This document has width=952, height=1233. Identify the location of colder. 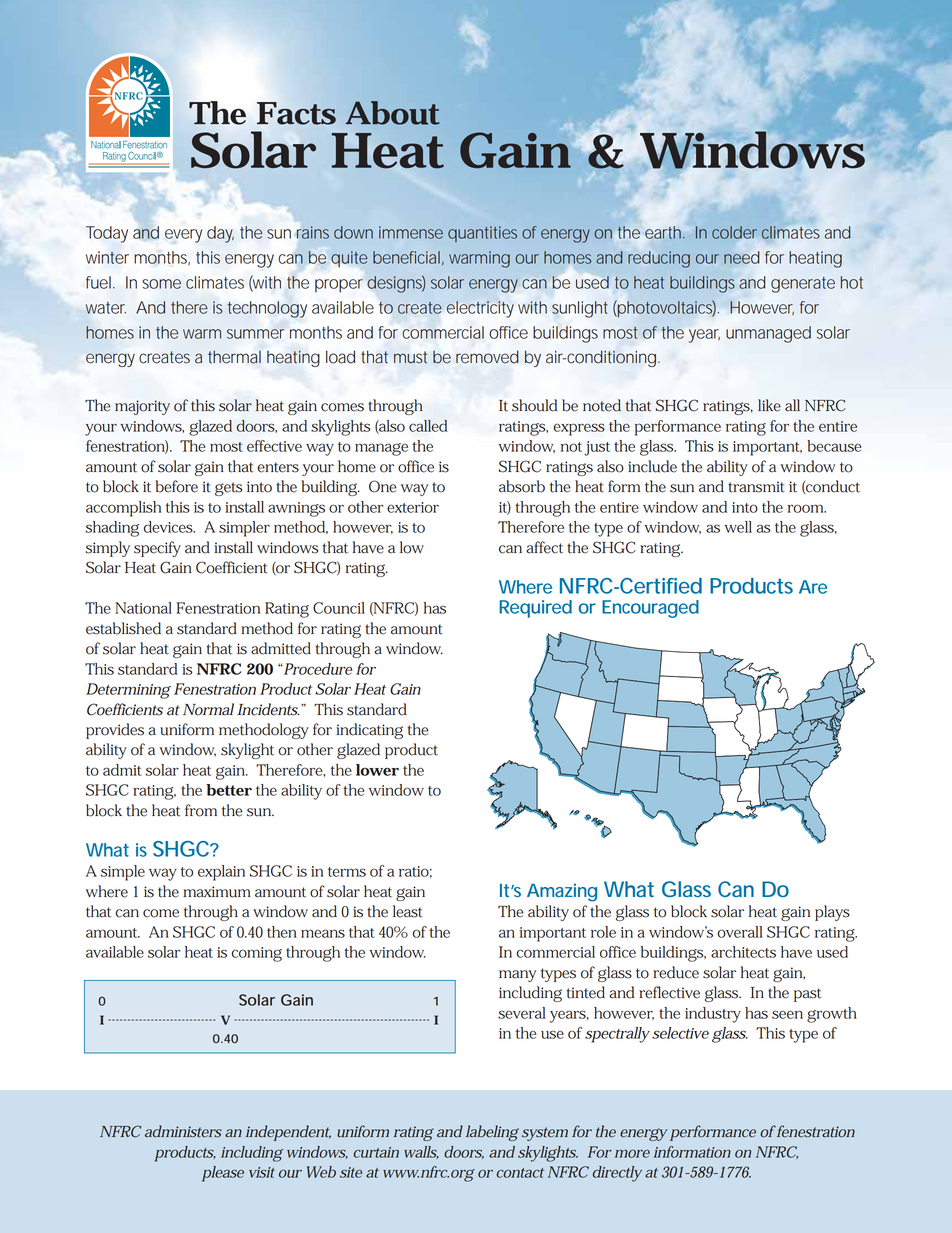
(734, 232).
